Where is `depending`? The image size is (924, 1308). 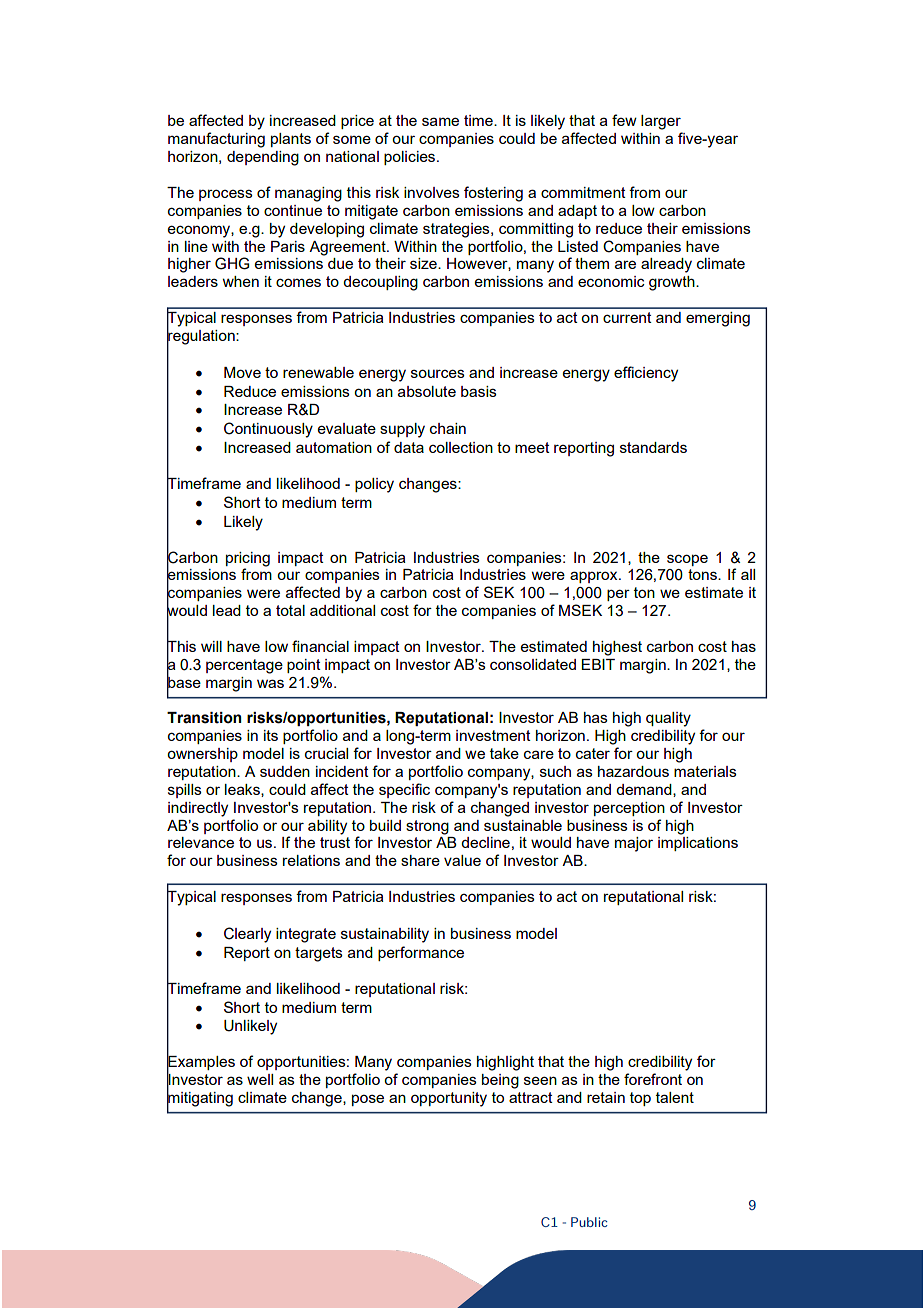 depending is located at coordinates (263, 158).
